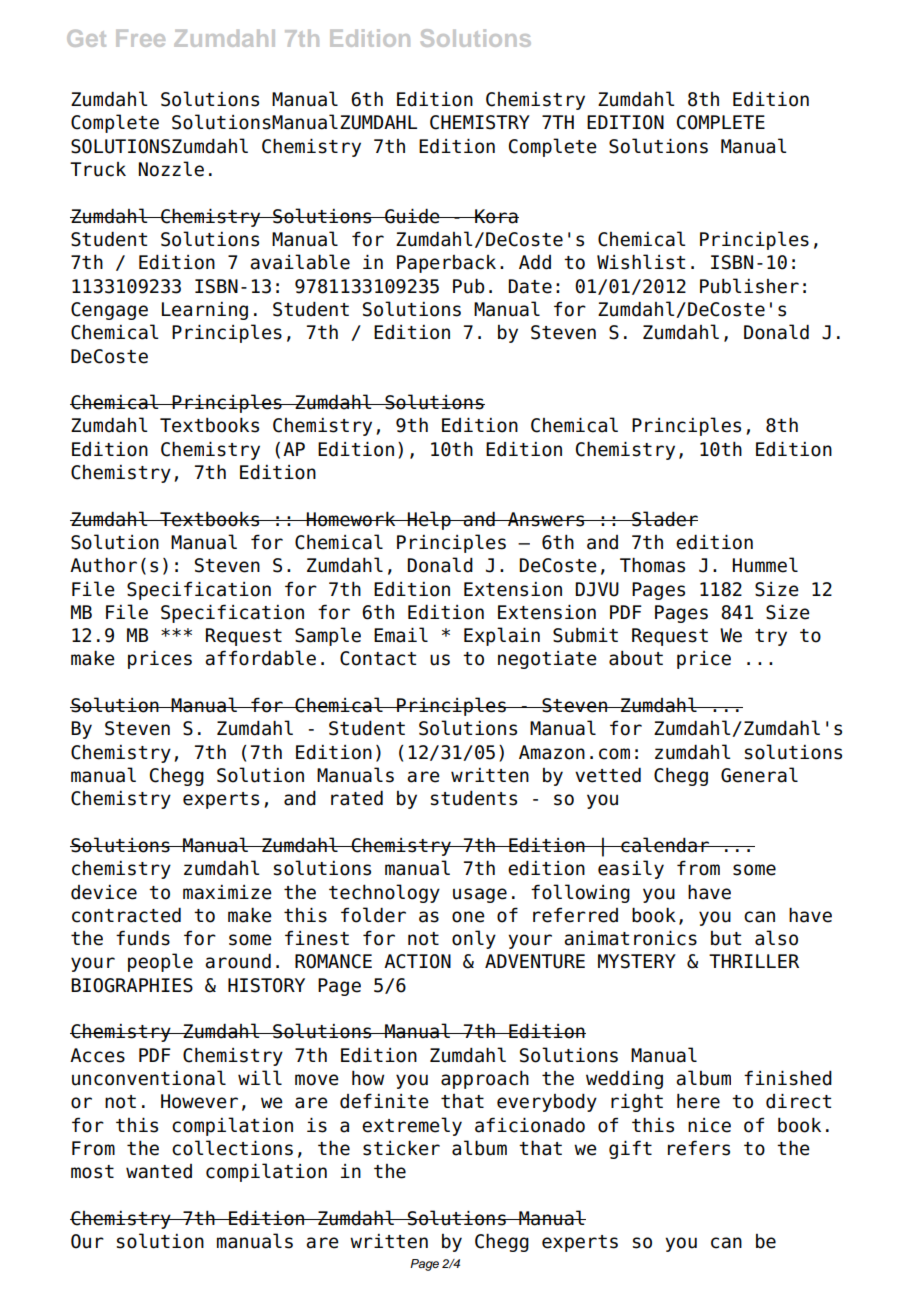  I want to click on Learning, so click(205, 311).
